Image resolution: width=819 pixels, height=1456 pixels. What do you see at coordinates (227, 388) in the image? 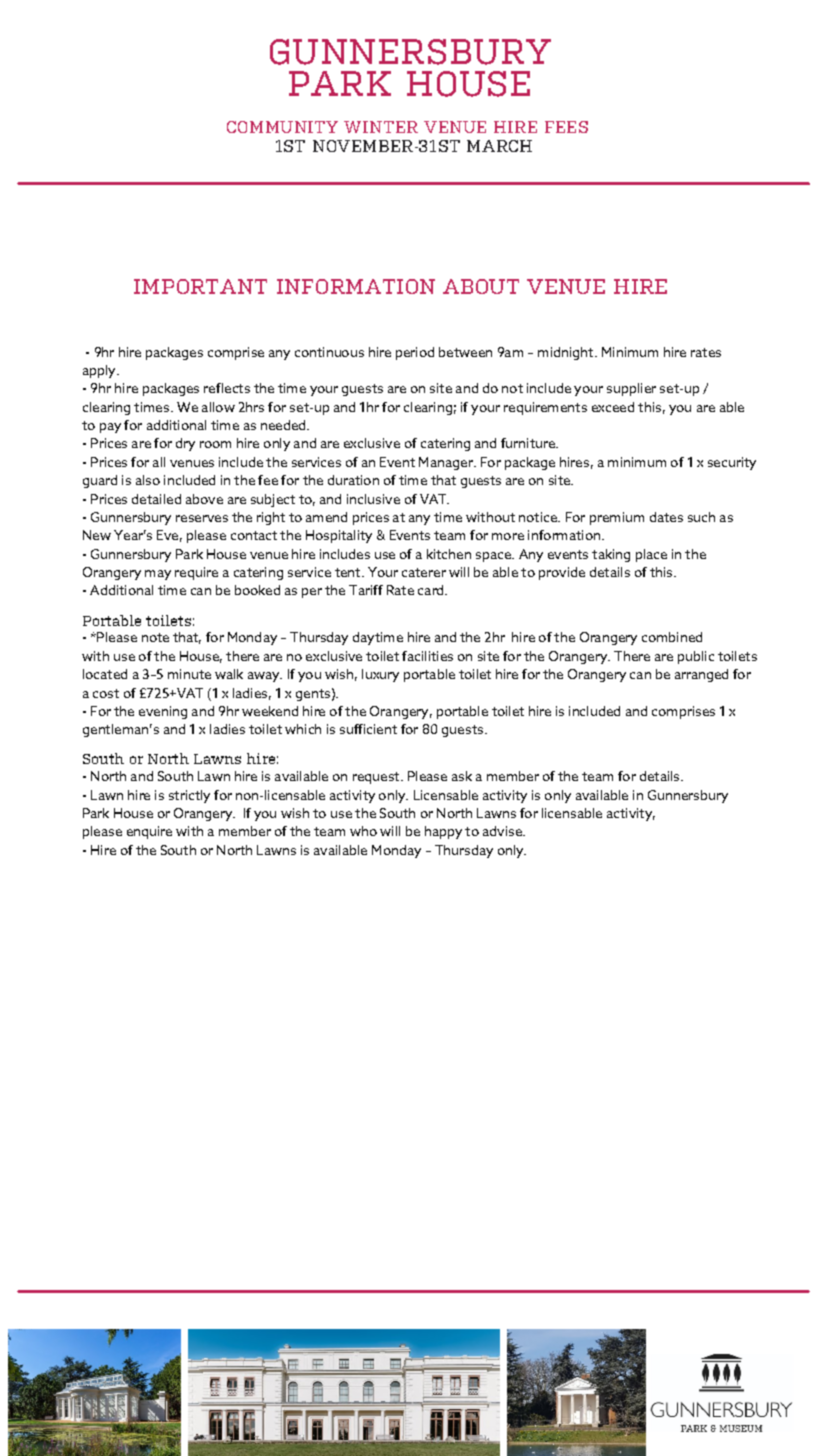
I see `reflects` at bounding box center [227, 388].
